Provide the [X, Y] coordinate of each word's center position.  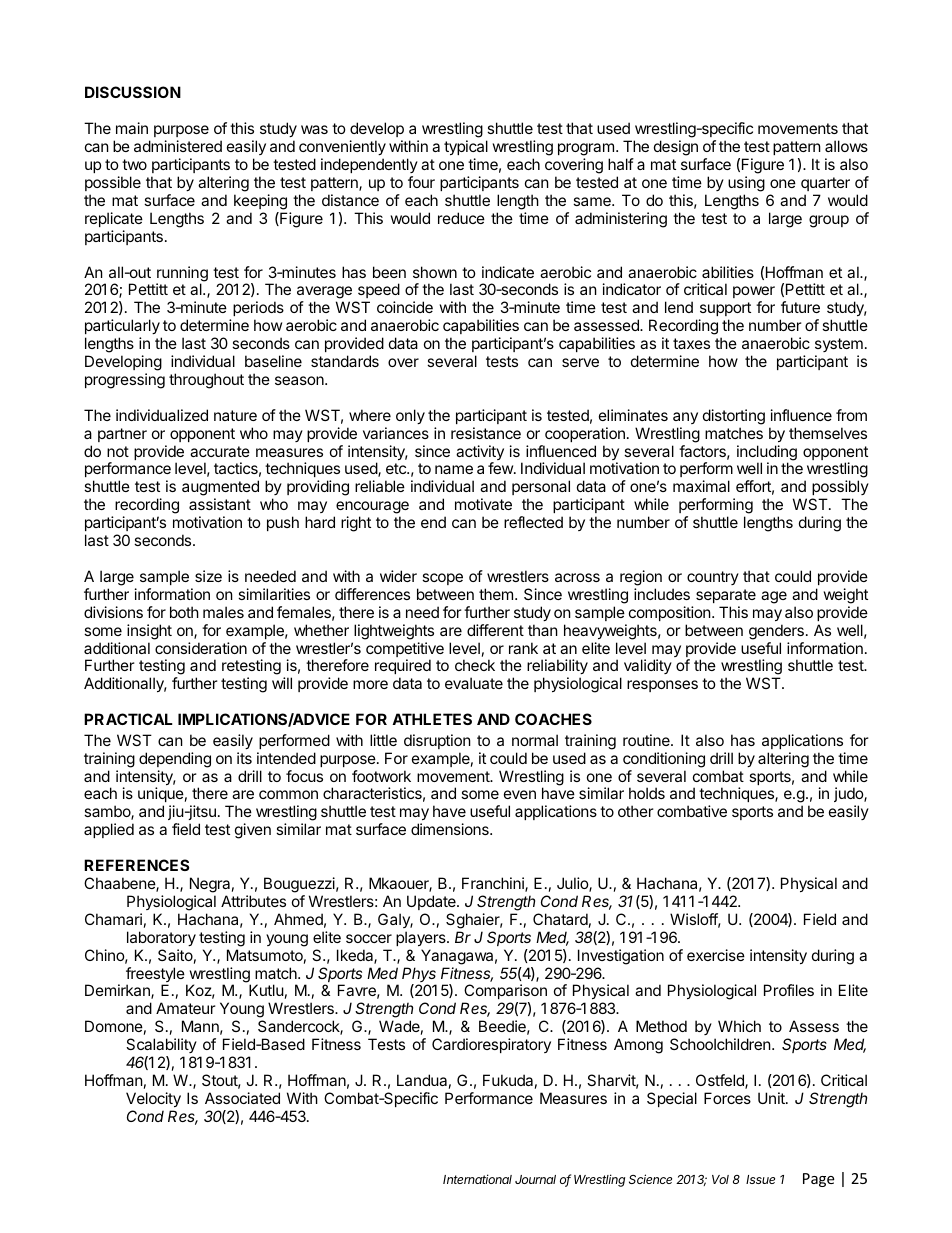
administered [178, 146]
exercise [716, 955]
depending [175, 760]
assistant [220, 504]
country [713, 578]
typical [466, 147]
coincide [405, 307]
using [746, 184]
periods [258, 310]
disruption [437, 741]
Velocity [153, 1099]
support [725, 311]
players [422, 938]
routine [647, 740]
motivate [483, 504]
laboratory [161, 938]
